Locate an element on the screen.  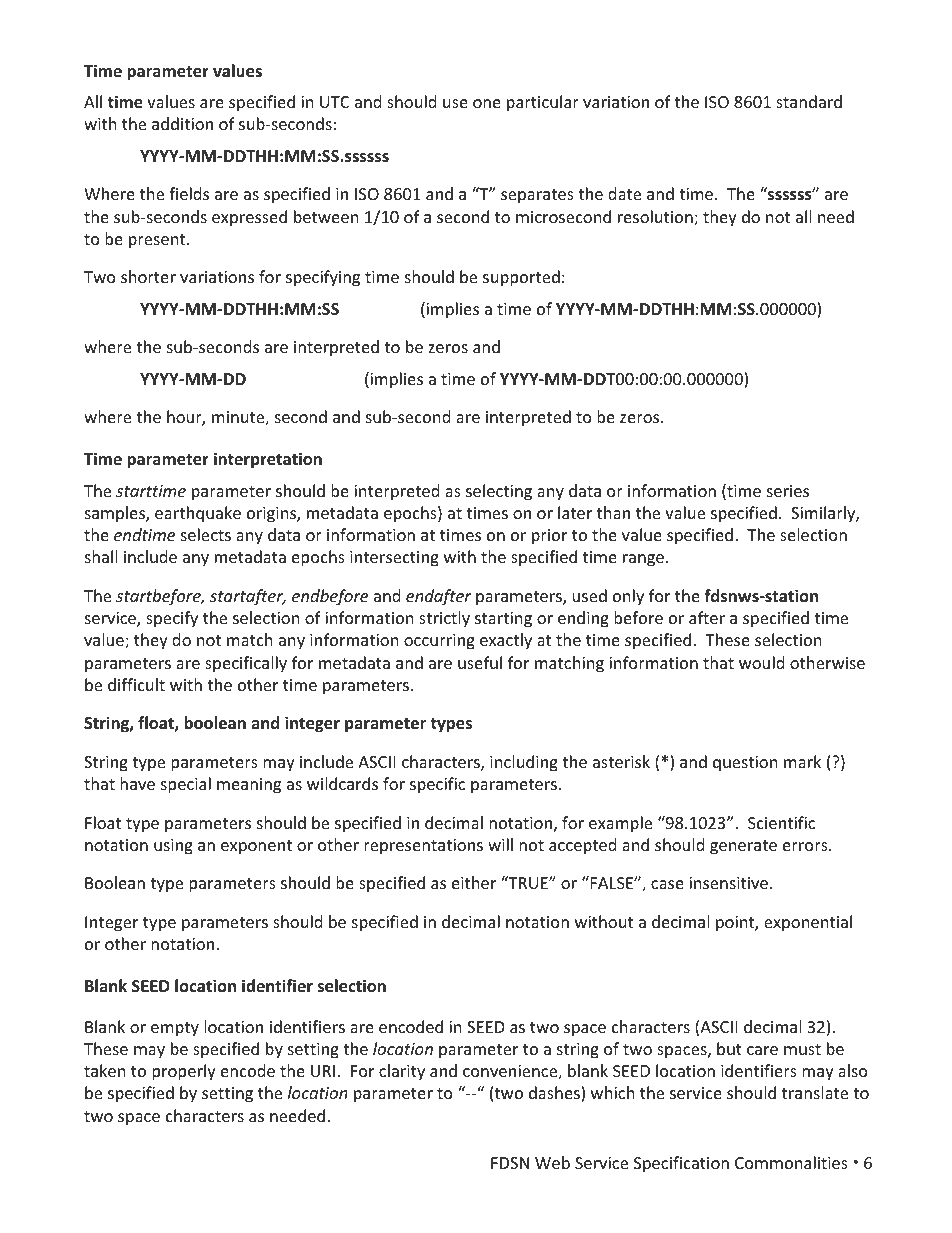
would is located at coordinates (761, 662).
